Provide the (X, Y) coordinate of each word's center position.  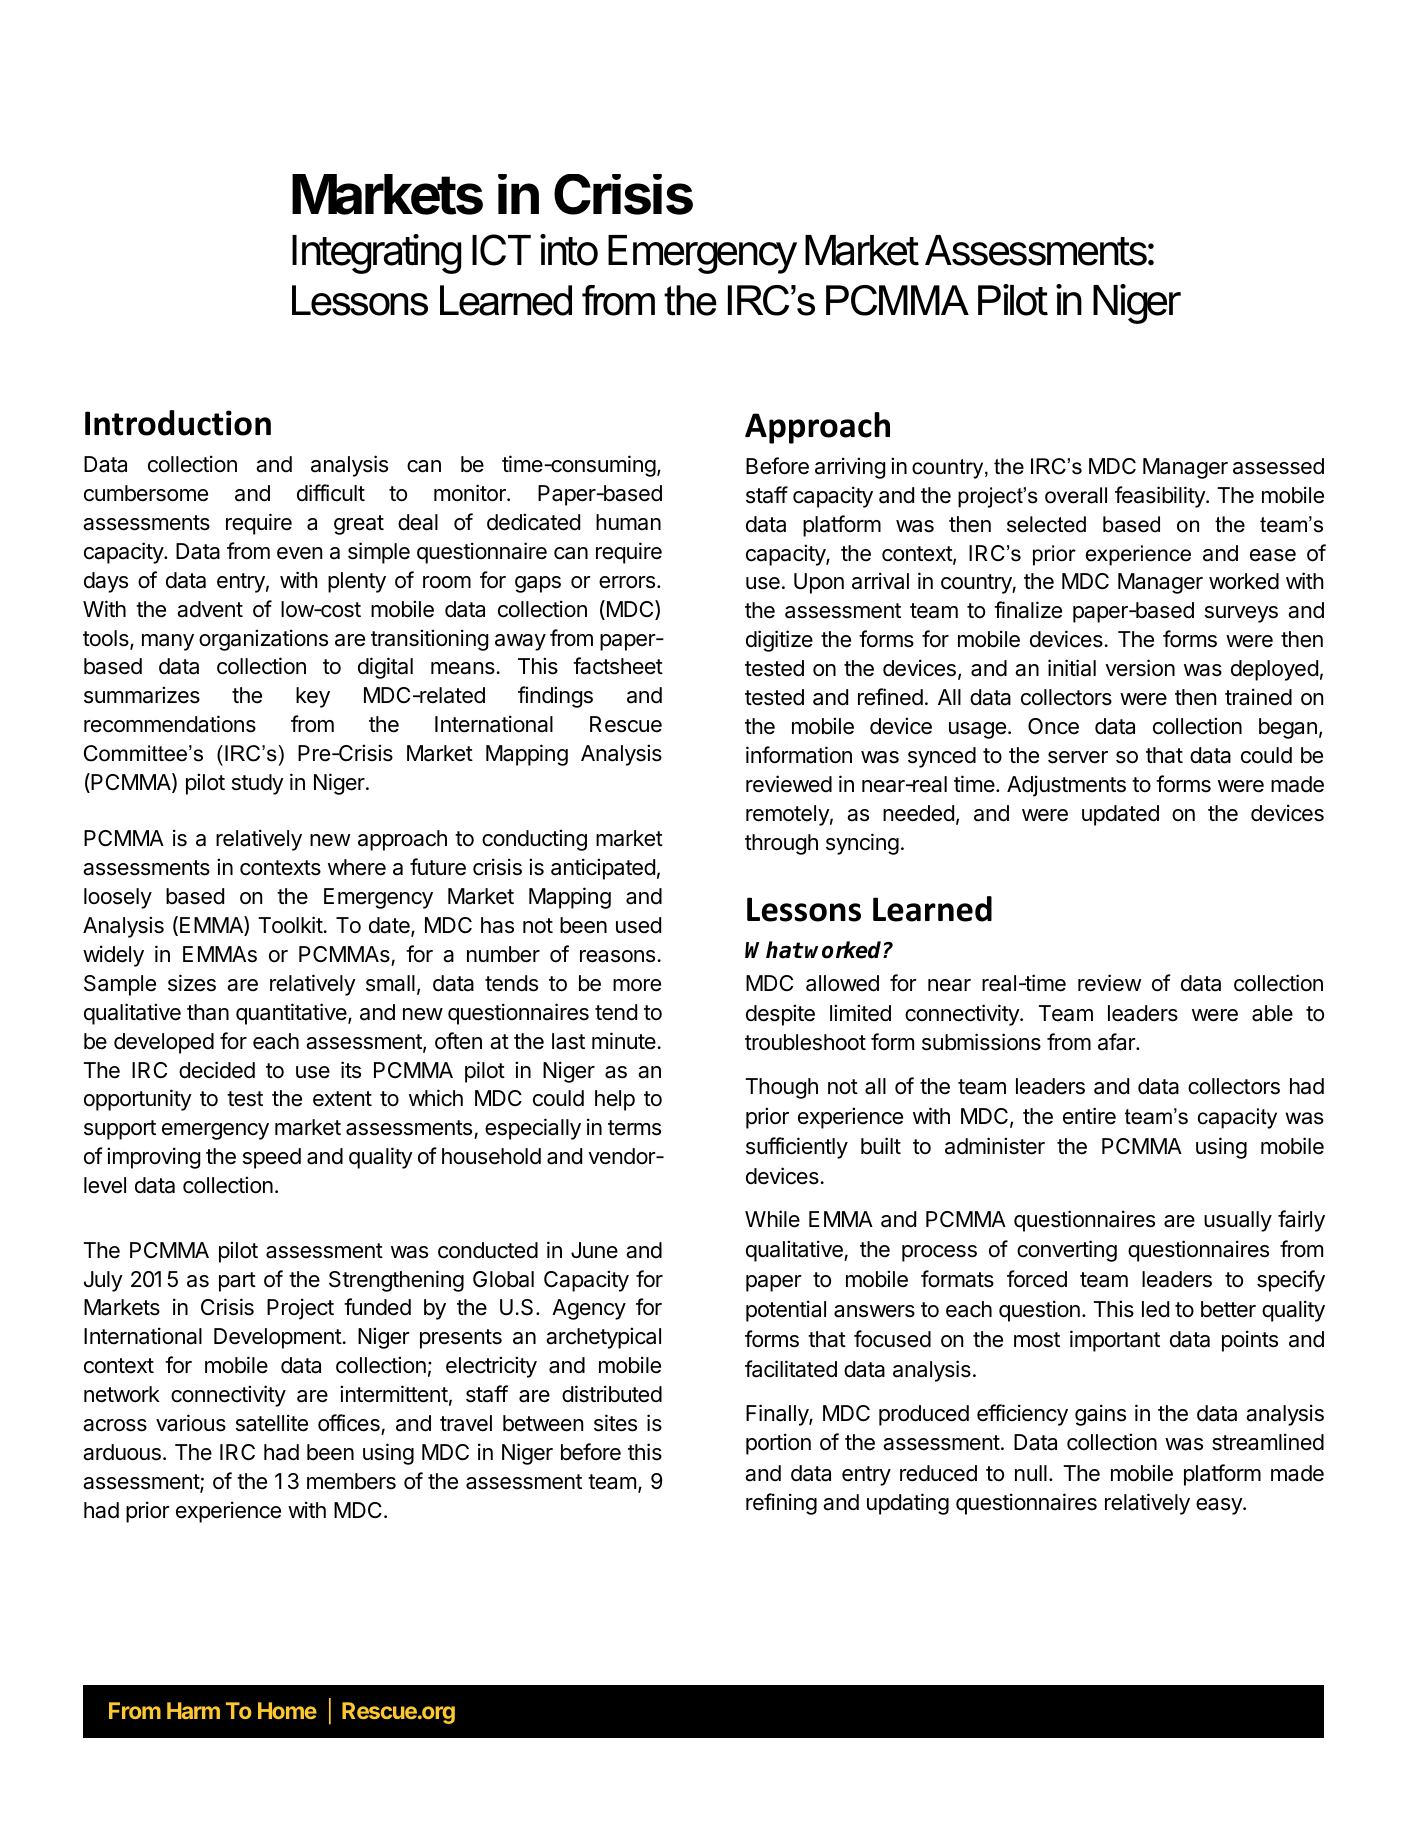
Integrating (376, 254)
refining (781, 1504)
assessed (1278, 466)
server (1078, 757)
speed (272, 1158)
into (569, 250)
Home (287, 1710)
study (258, 784)
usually (1238, 1221)
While (772, 1219)
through (781, 844)
